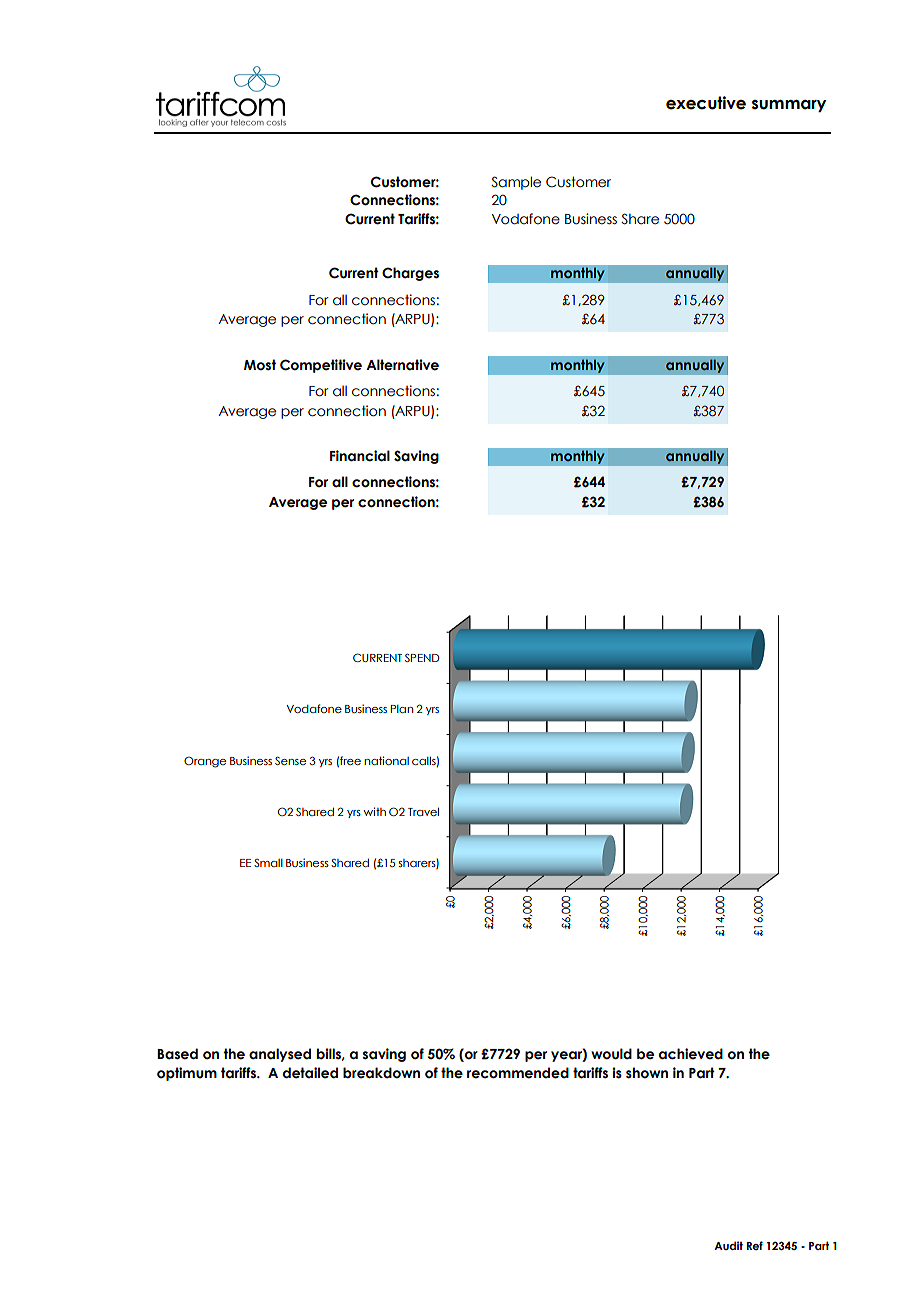 The image size is (924, 1308). I want to click on would, so click(611, 1054).
